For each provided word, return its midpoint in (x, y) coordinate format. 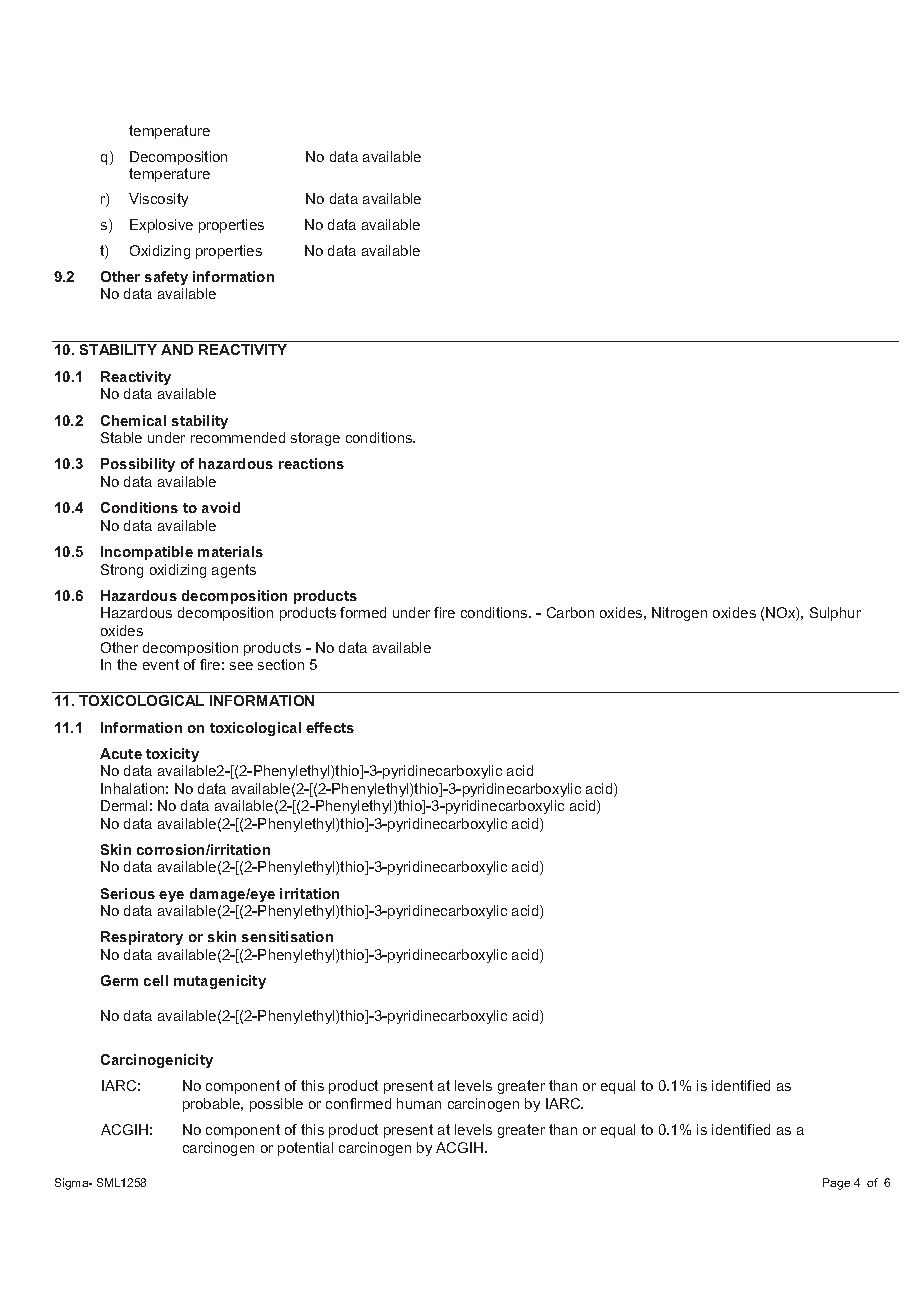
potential (305, 1149)
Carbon (570, 612)
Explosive (161, 226)
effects (330, 727)
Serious (128, 893)
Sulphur (835, 614)
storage (315, 439)
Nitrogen (679, 614)
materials (230, 551)
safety (166, 278)
